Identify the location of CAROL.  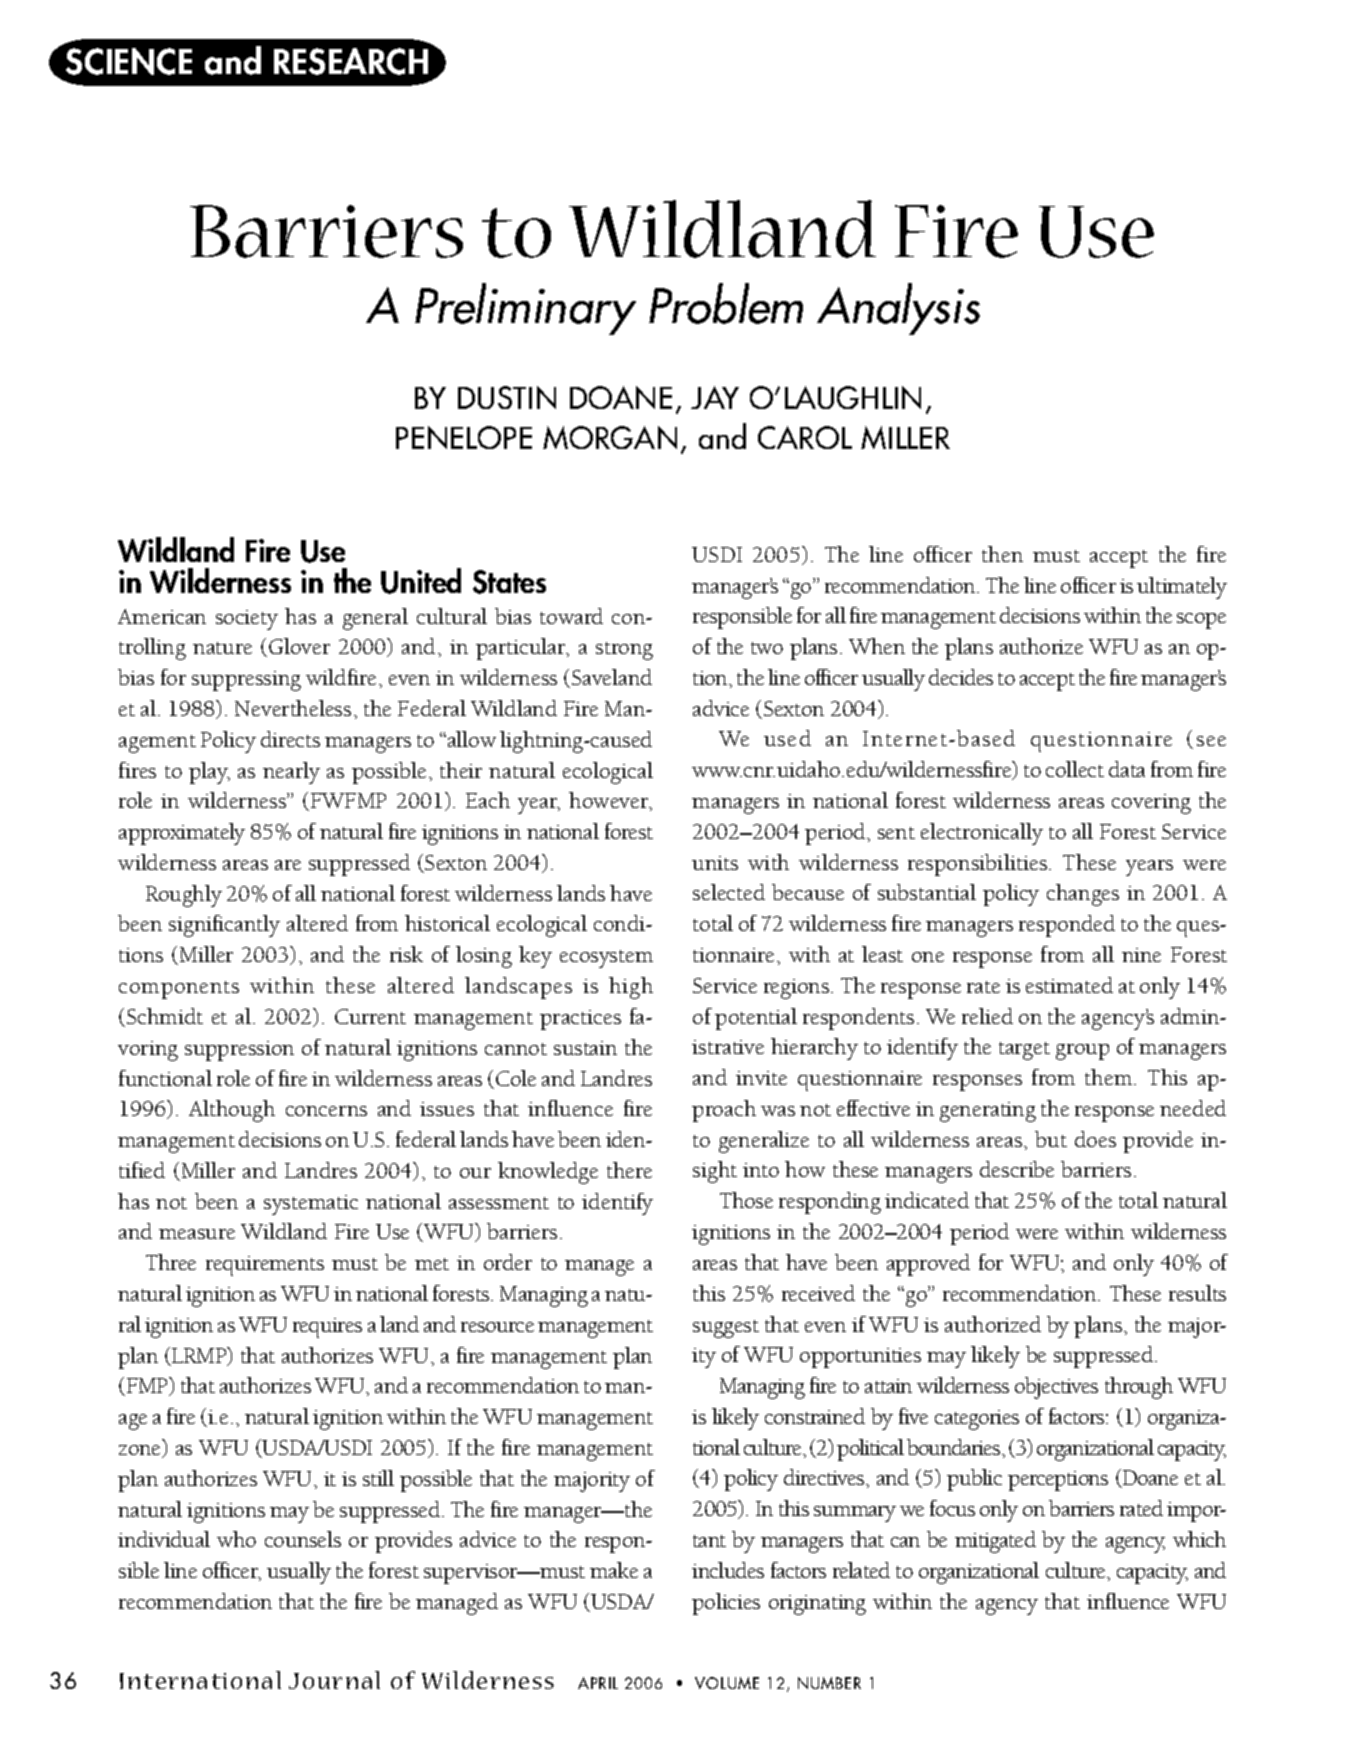
(805, 437).
